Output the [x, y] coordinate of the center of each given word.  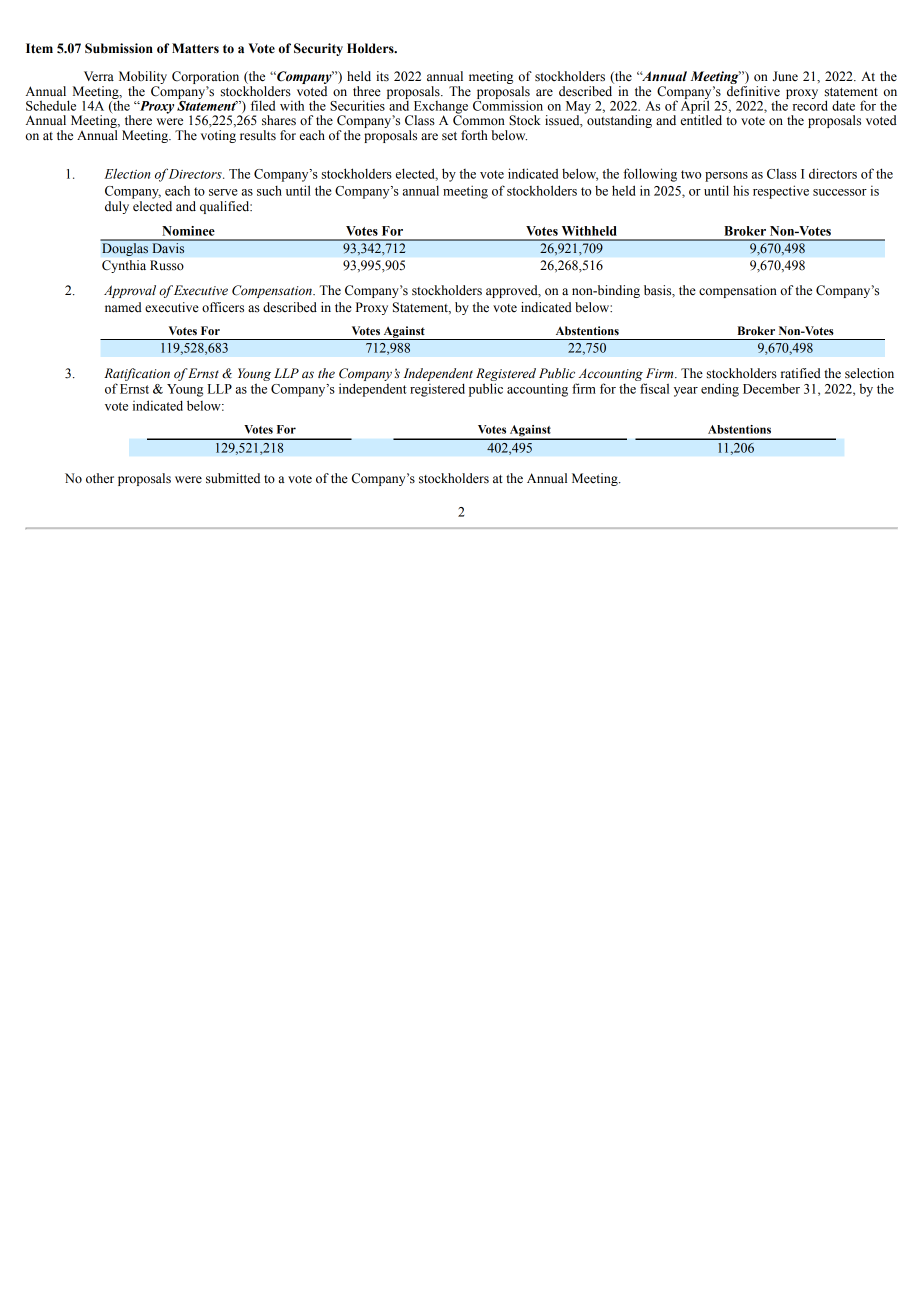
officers [223, 307]
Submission [119, 48]
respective [781, 192]
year [686, 392]
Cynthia [124, 266]
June [785, 76]
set [449, 136]
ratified [801, 373]
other [100, 478]
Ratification [137, 374]
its [382, 76]
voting [218, 136]
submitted [233, 478]
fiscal [654, 388]
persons [726, 177]
